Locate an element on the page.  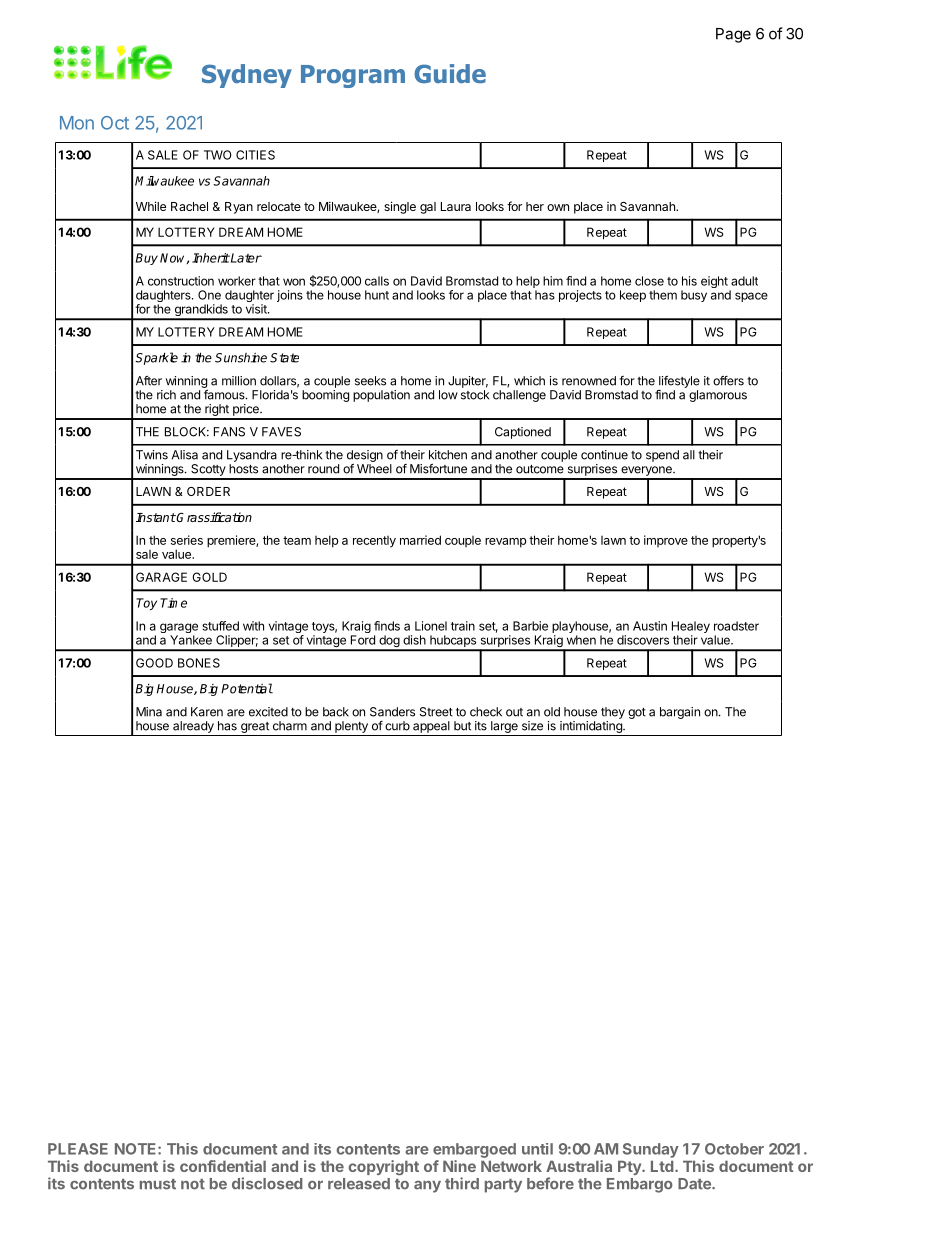
bargain is located at coordinates (680, 713).
